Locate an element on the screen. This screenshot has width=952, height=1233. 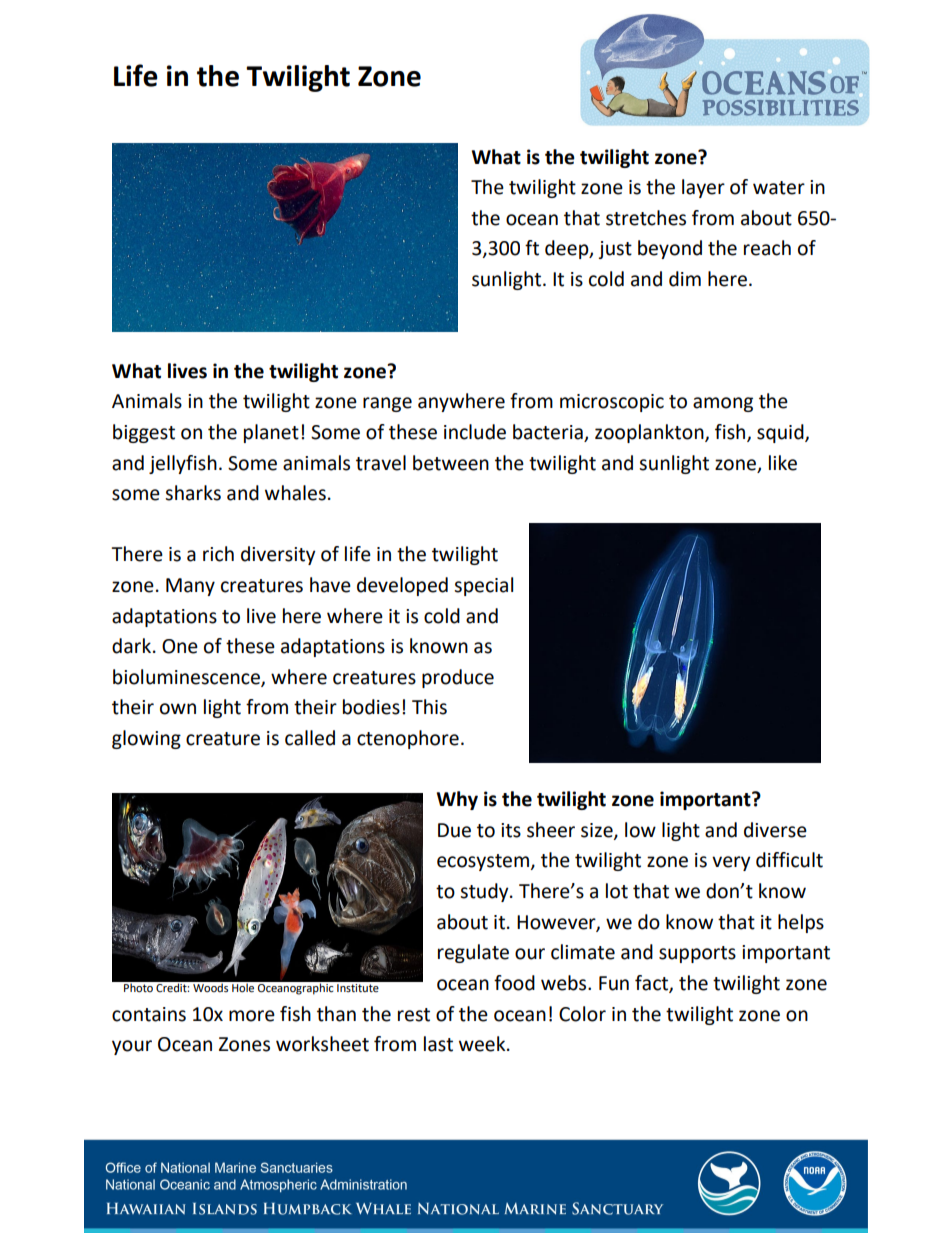
layer is located at coordinates (703, 188).
